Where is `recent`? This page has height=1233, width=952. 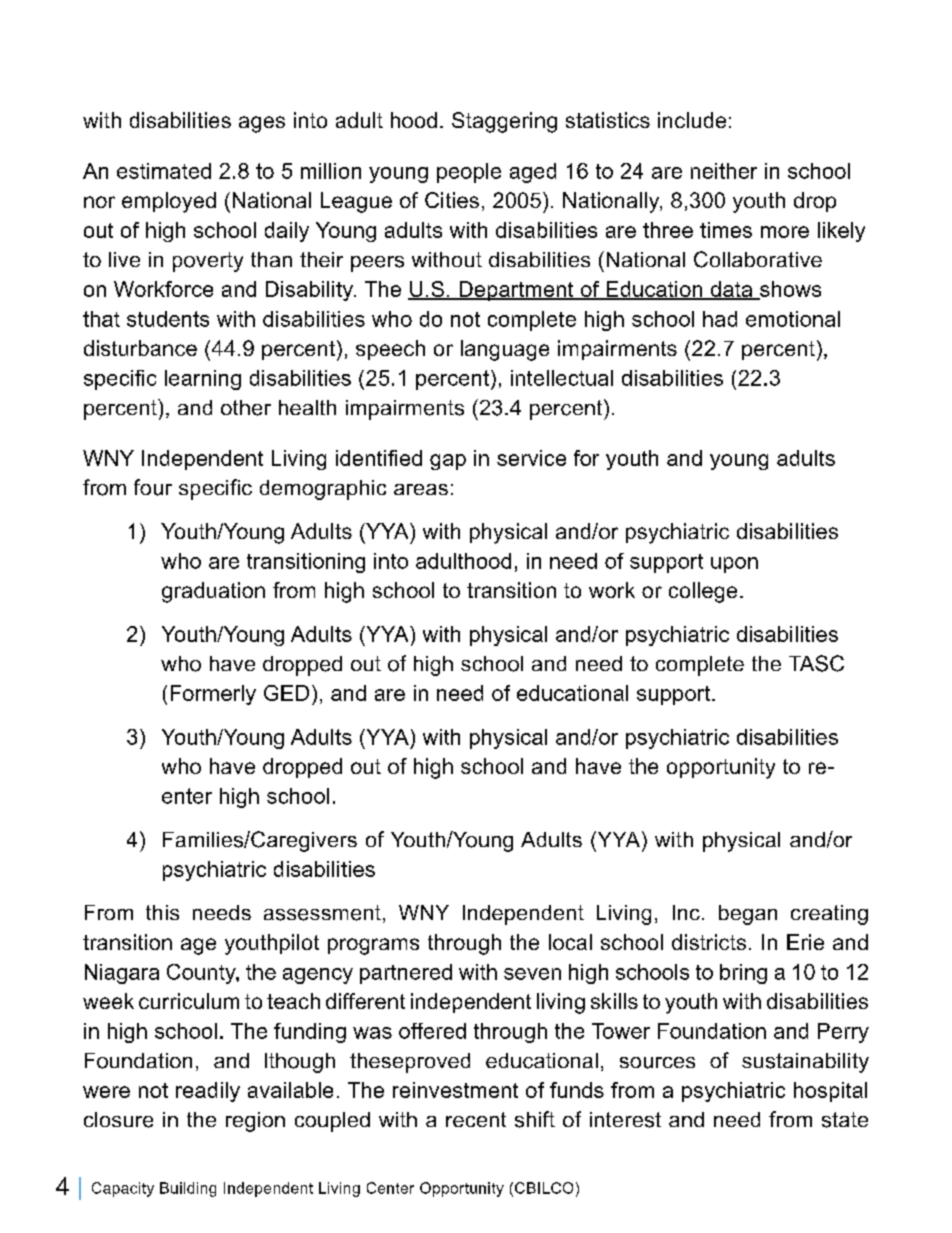
recent is located at coordinates (476, 1119).
